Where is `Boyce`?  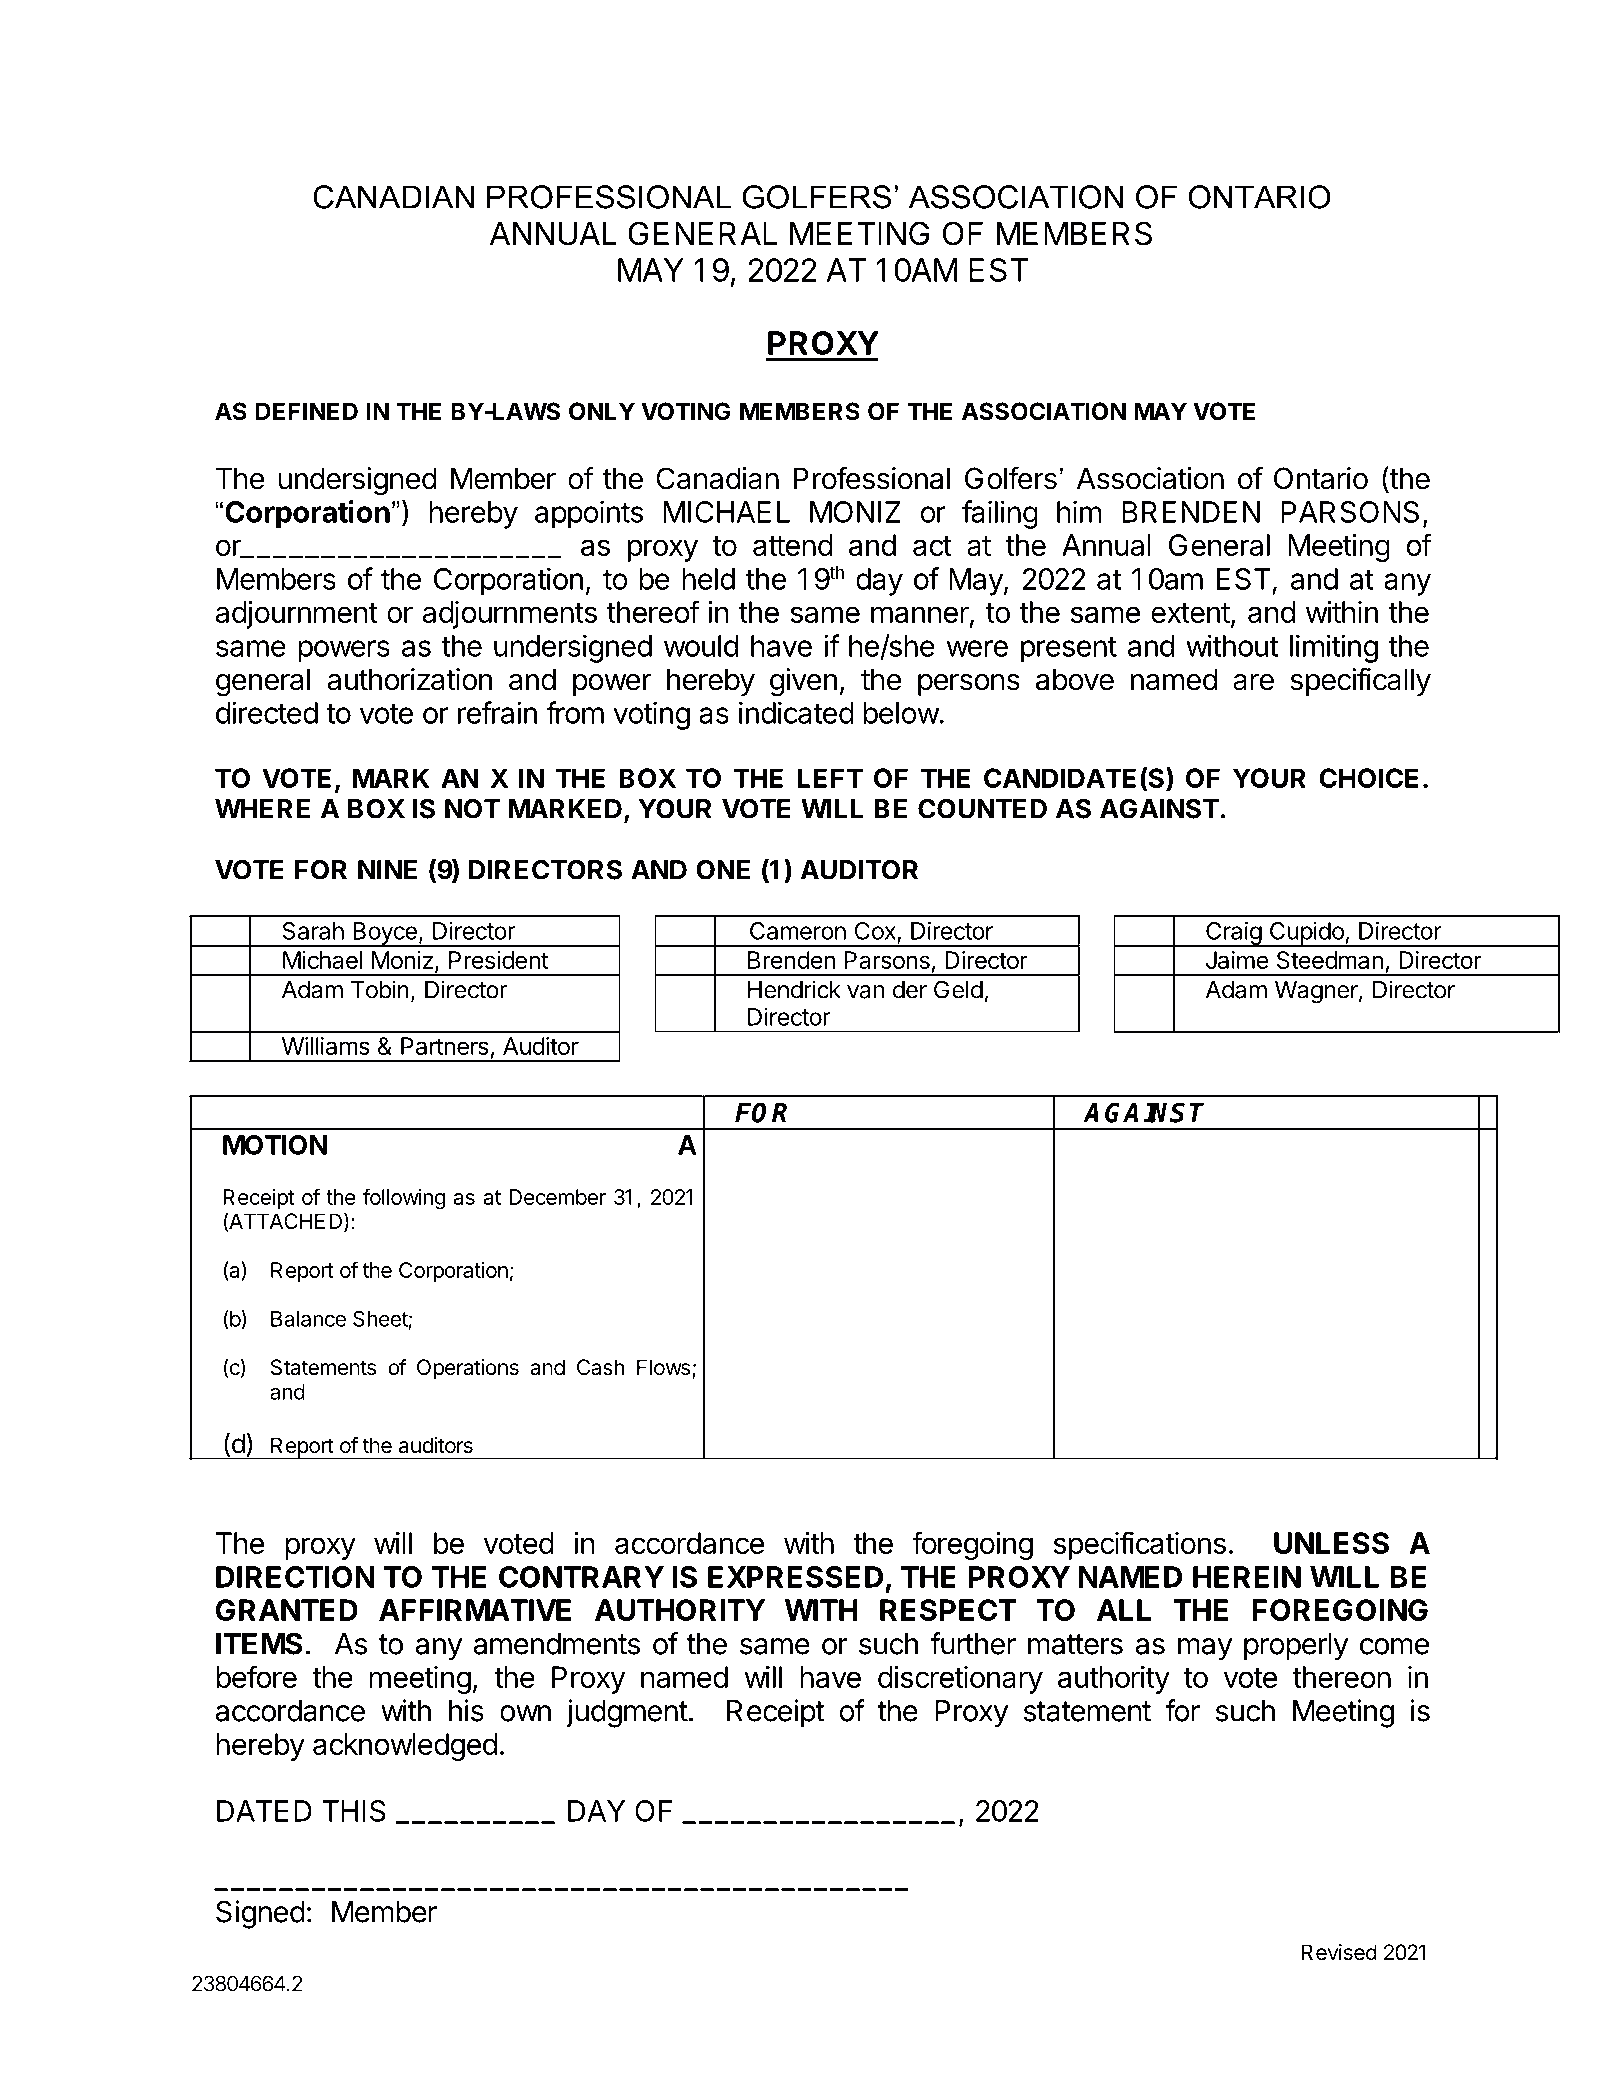 Boyce is located at coordinates (385, 934).
